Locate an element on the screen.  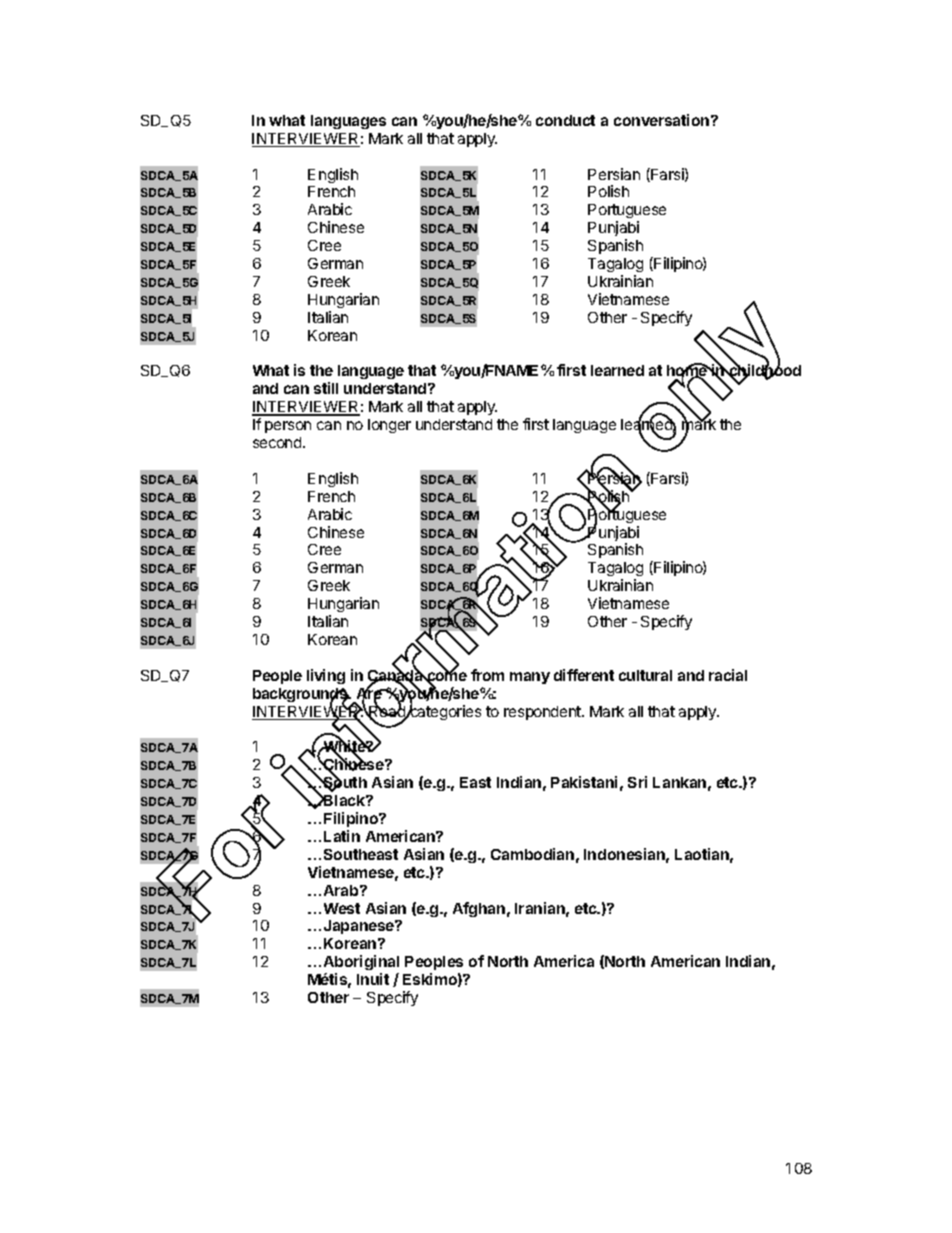
conduct is located at coordinates (565, 120).
